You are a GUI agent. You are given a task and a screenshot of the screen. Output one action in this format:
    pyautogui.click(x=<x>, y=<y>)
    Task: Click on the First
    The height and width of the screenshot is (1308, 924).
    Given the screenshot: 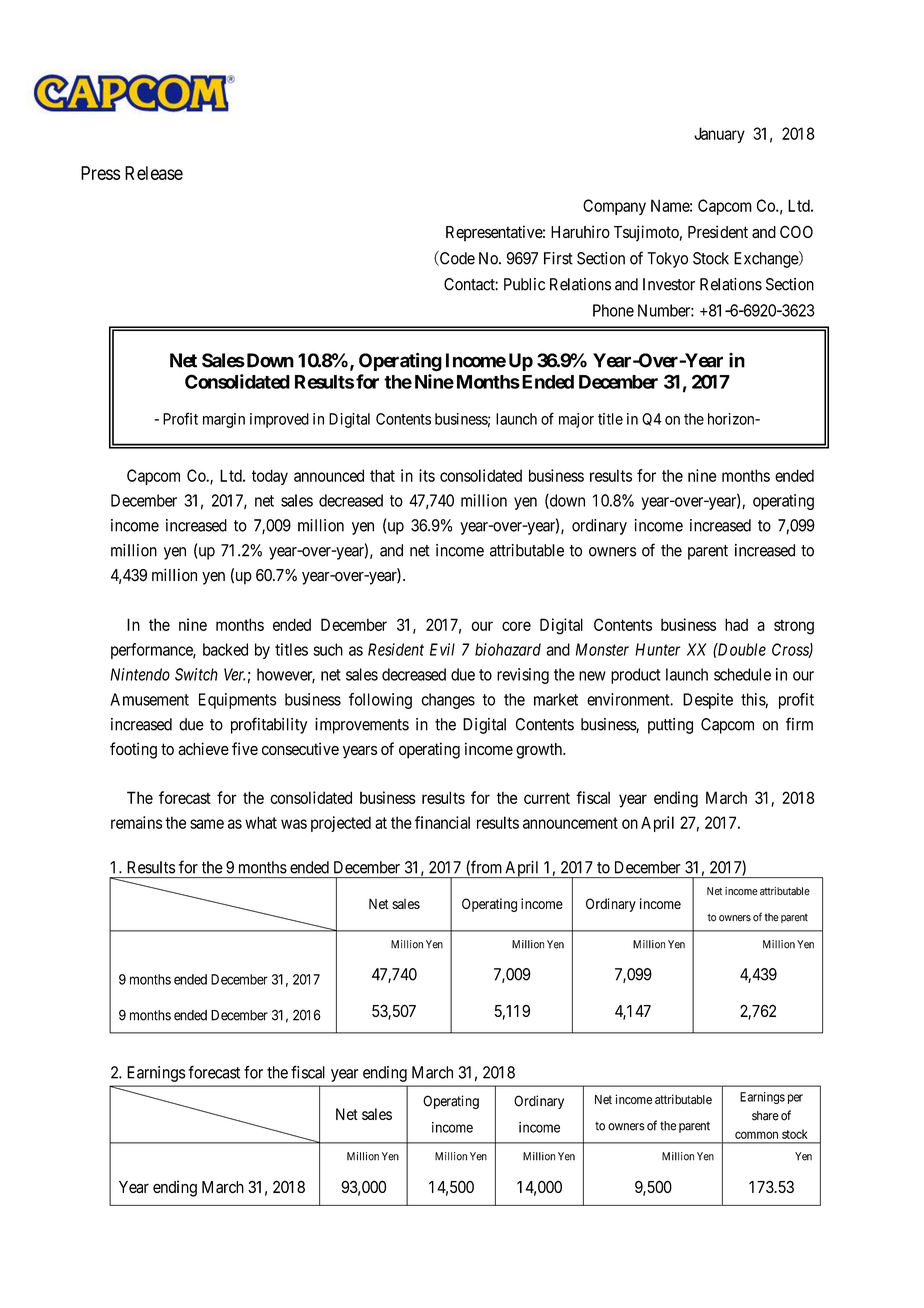 What is the action you would take?
    pyautogui.click(x=558, y=258)
